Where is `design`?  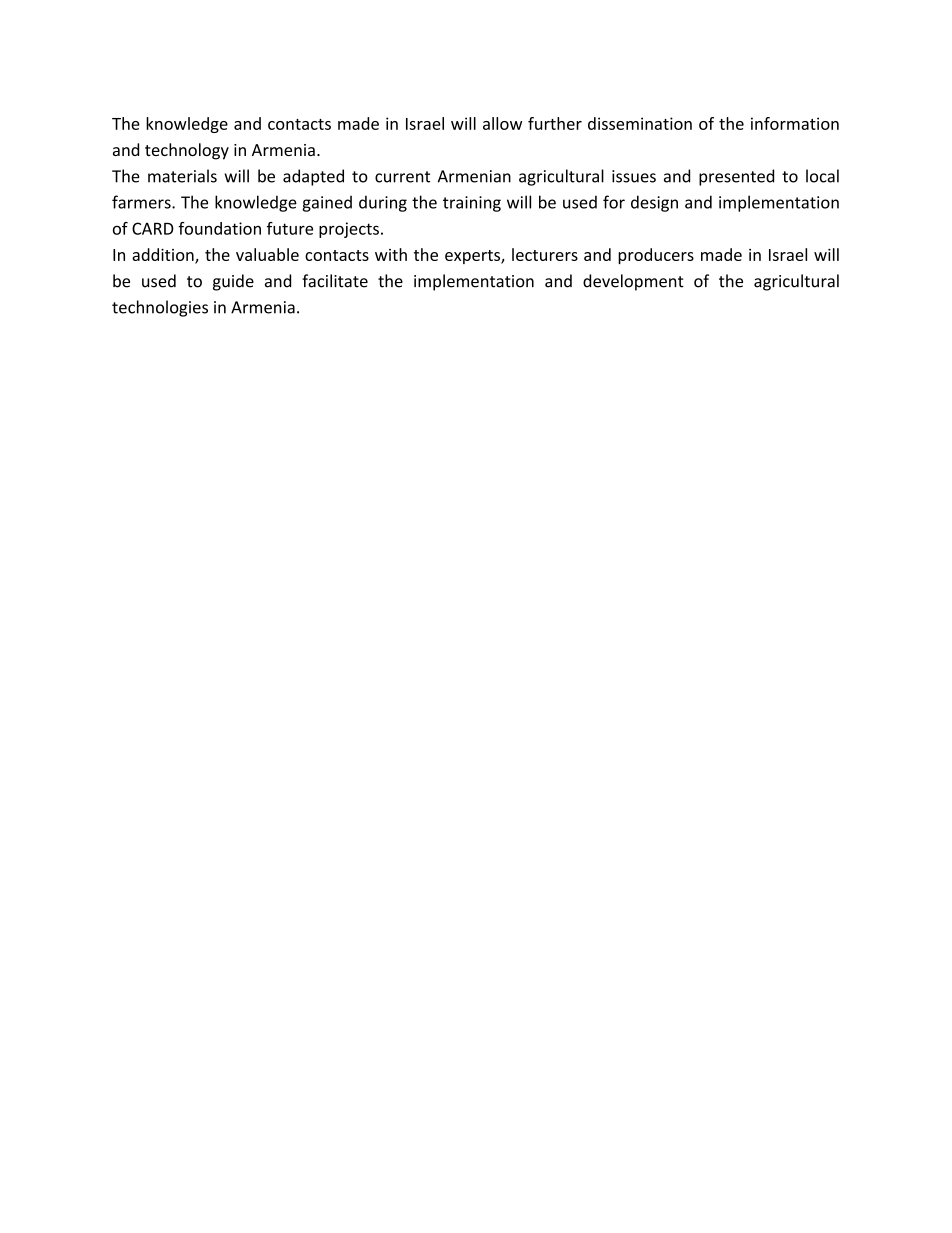
design is located at coordinates (654, 203).
